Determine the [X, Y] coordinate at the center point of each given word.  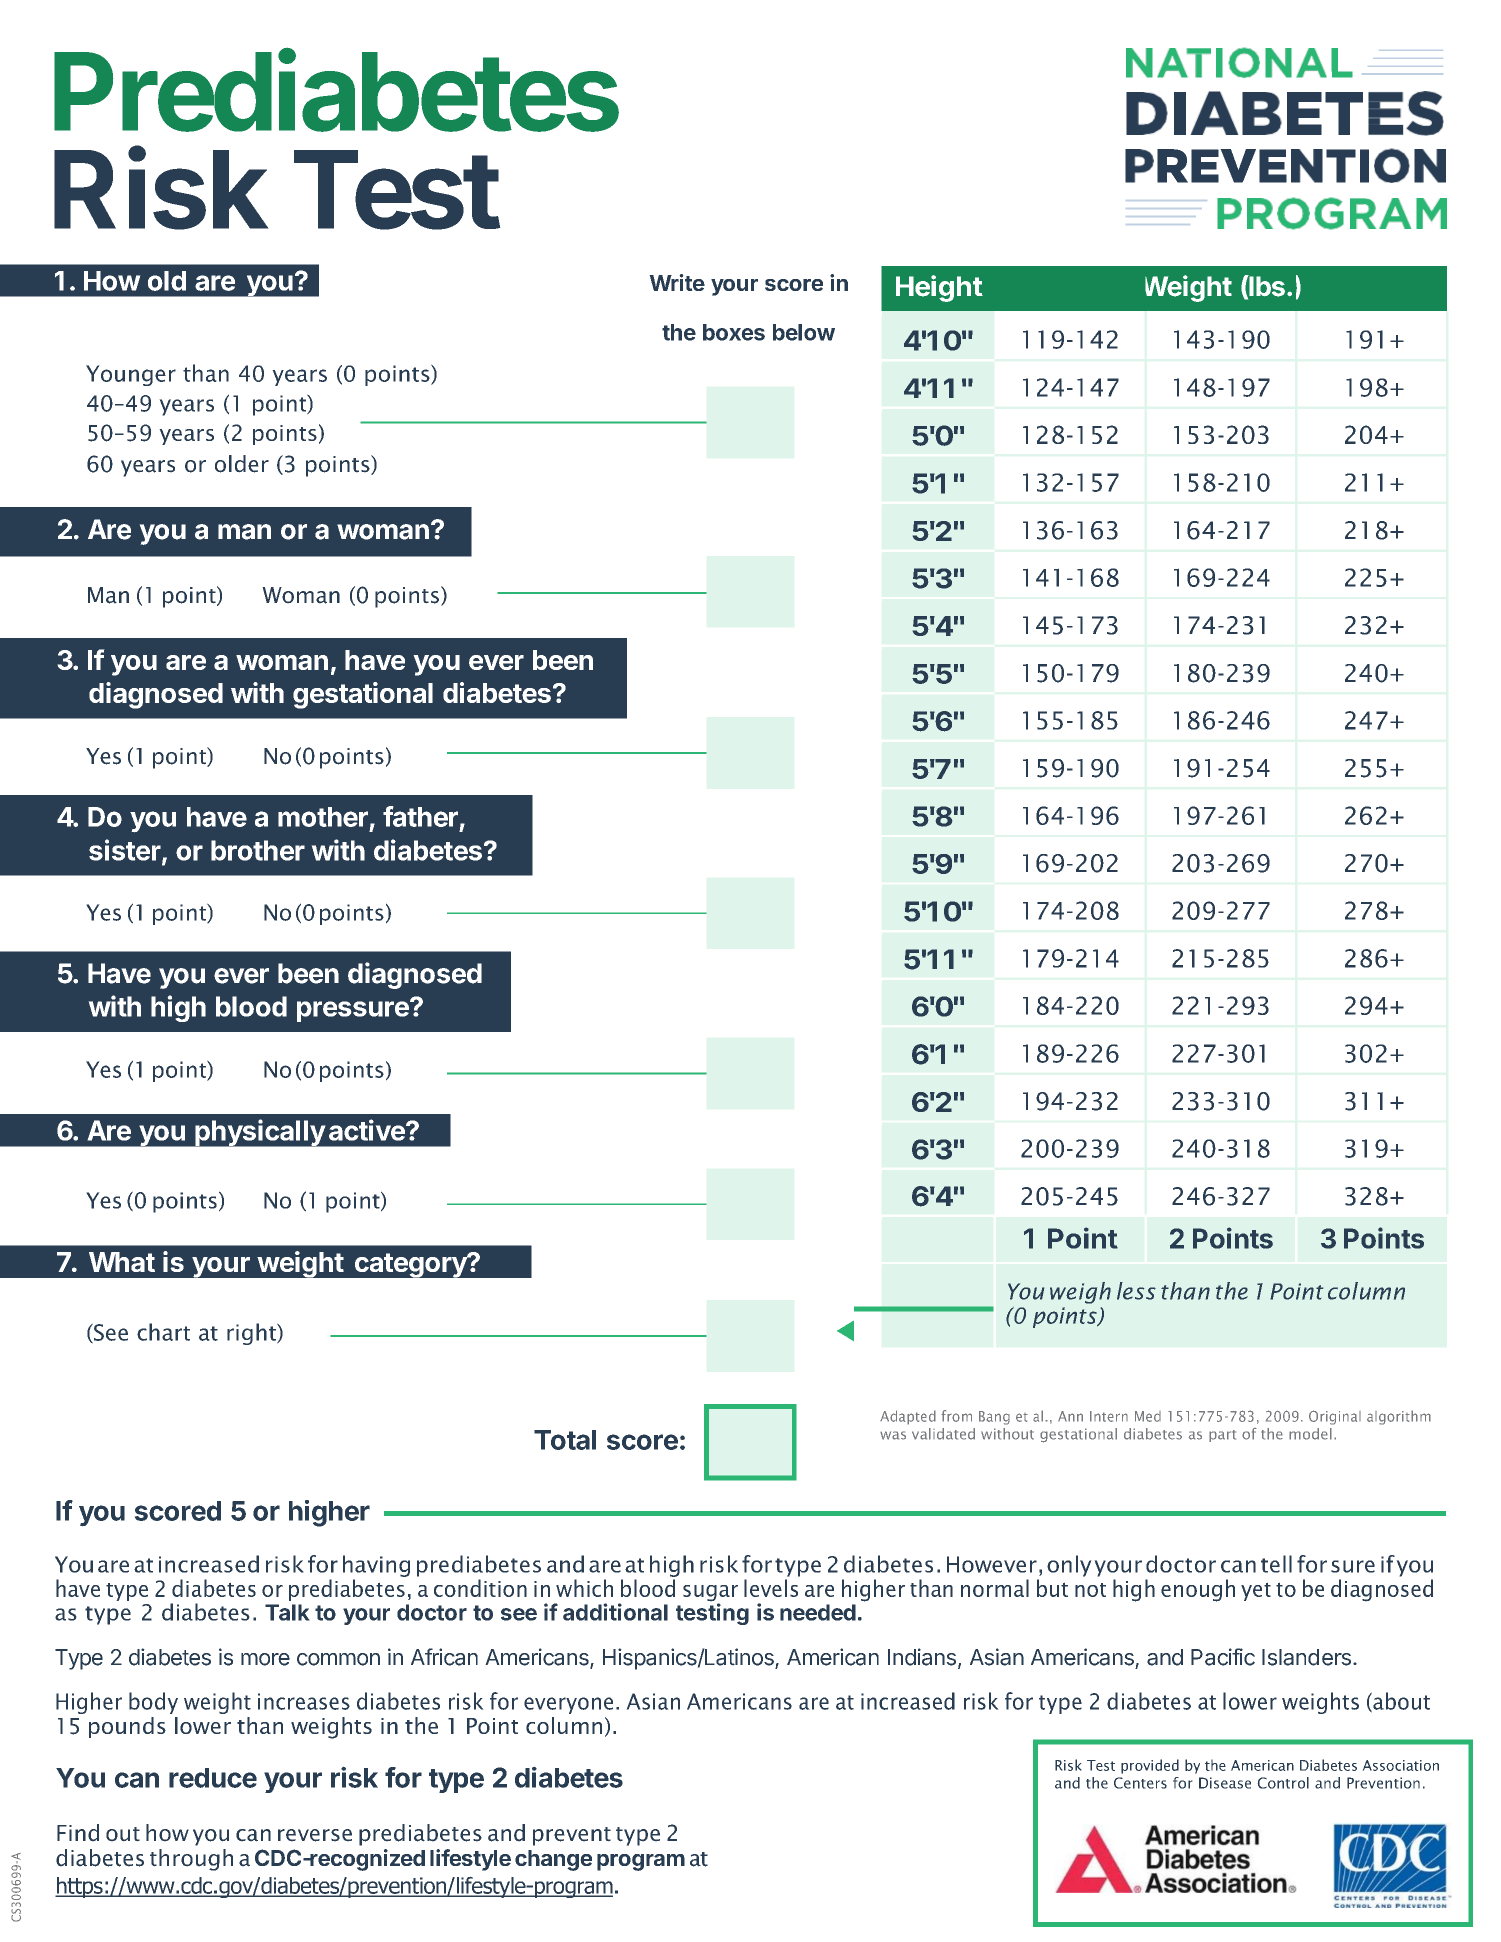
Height [939, 288]
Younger [131, 375]
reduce [213, 1778]
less [1136, 1291]
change [553, 1860]
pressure [354, 1010]
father [420, 816]
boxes [734, 332]
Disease [1225, 1783]
